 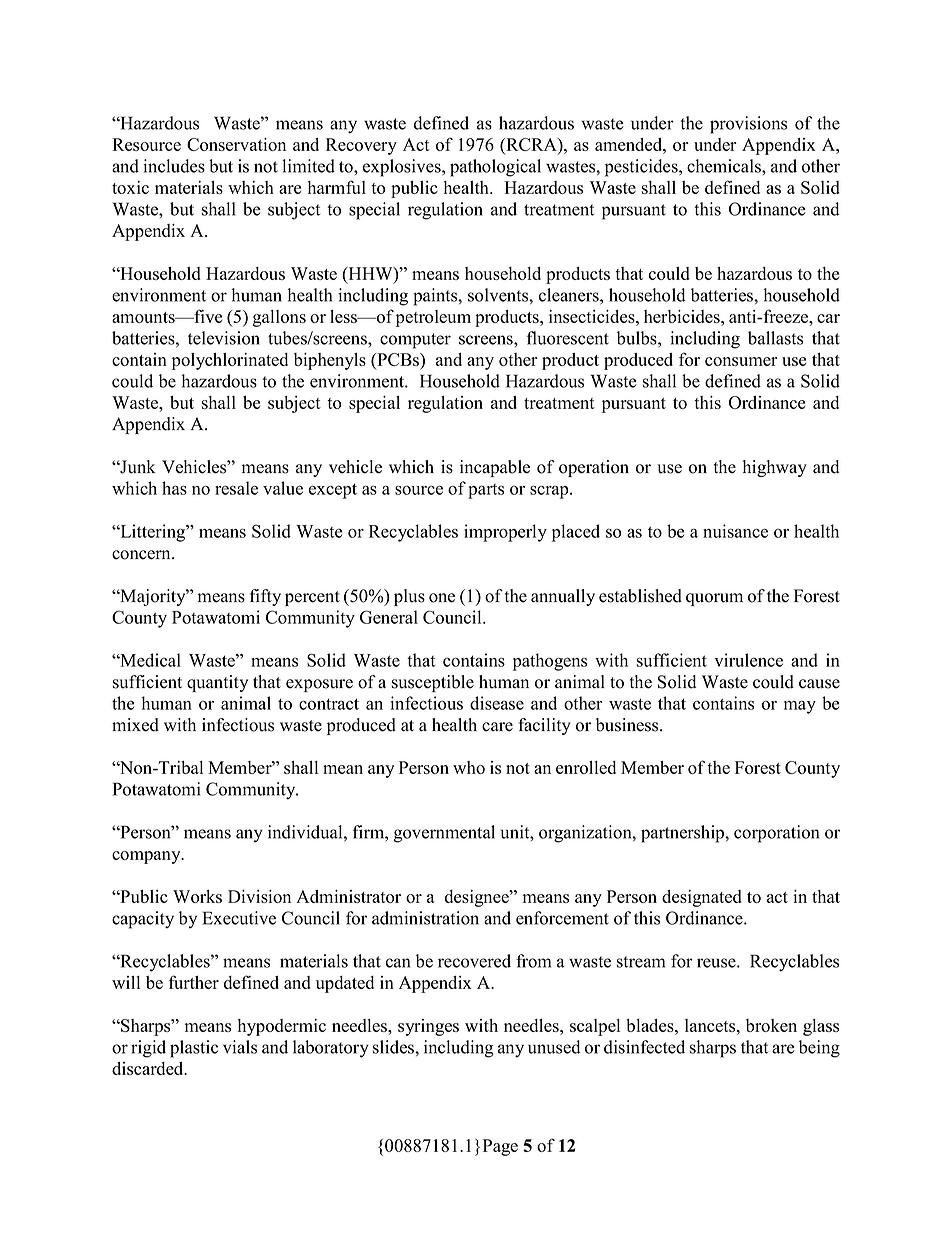 I want to click on one, so click(x=442, y=598).
